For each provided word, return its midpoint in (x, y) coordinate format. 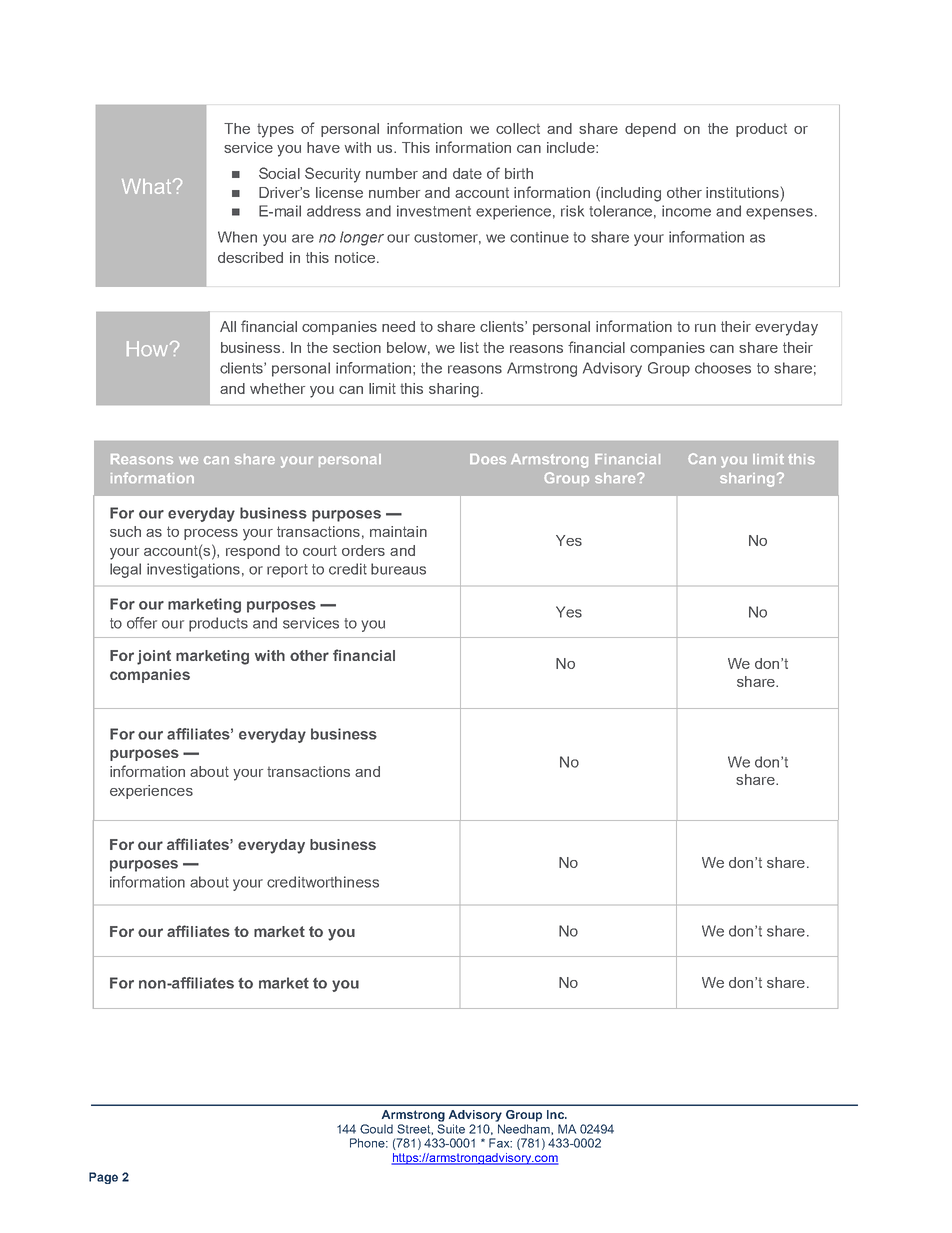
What (148, 186)
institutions (742, 192)
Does (488, 459)
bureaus (398, 569)
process (211, 534)
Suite (451, 1129)
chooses (723, 368)
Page (103, 1178)
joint (154, 657)
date (467, 173)
